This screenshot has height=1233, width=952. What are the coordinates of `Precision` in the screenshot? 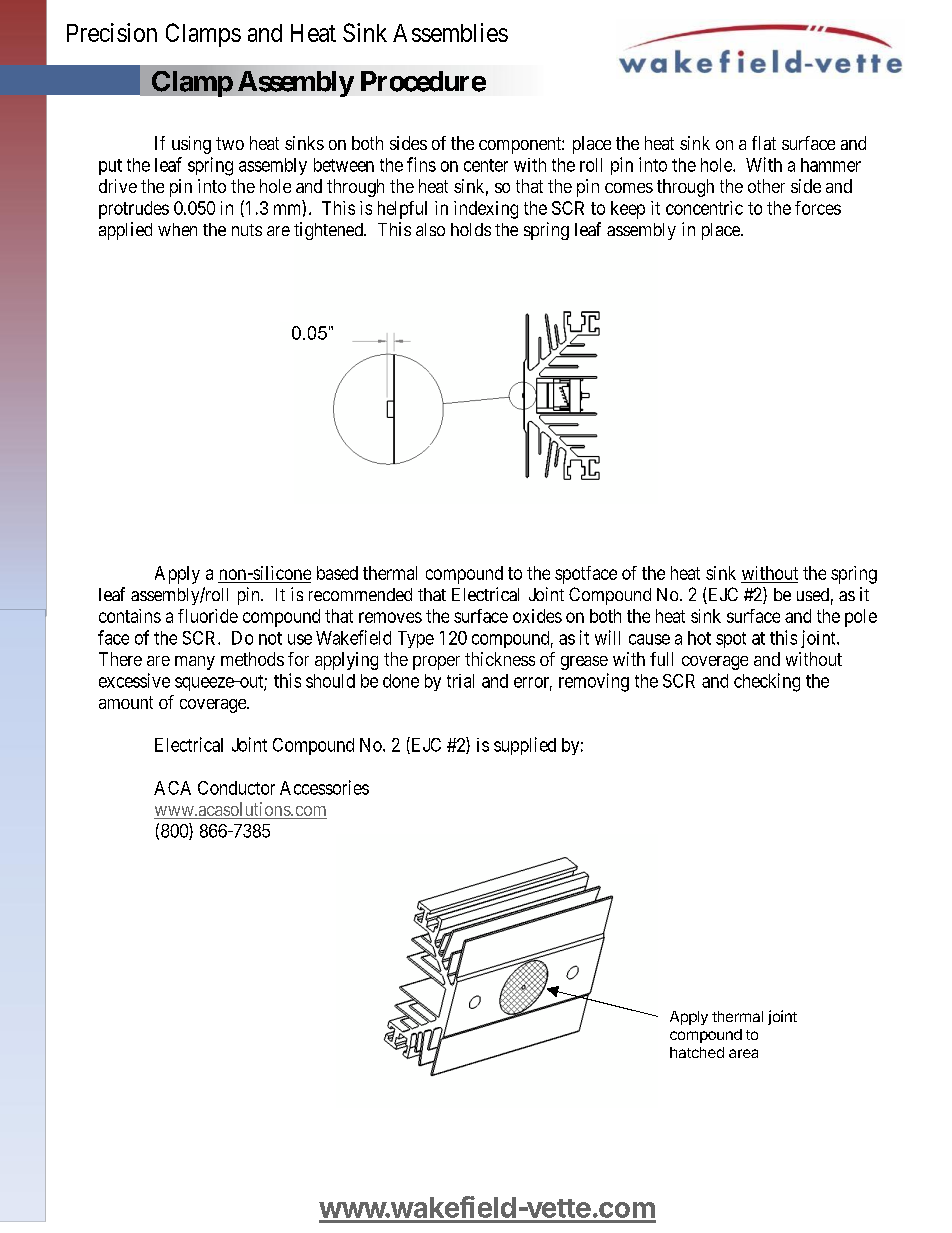 It's located at (112, 32).
